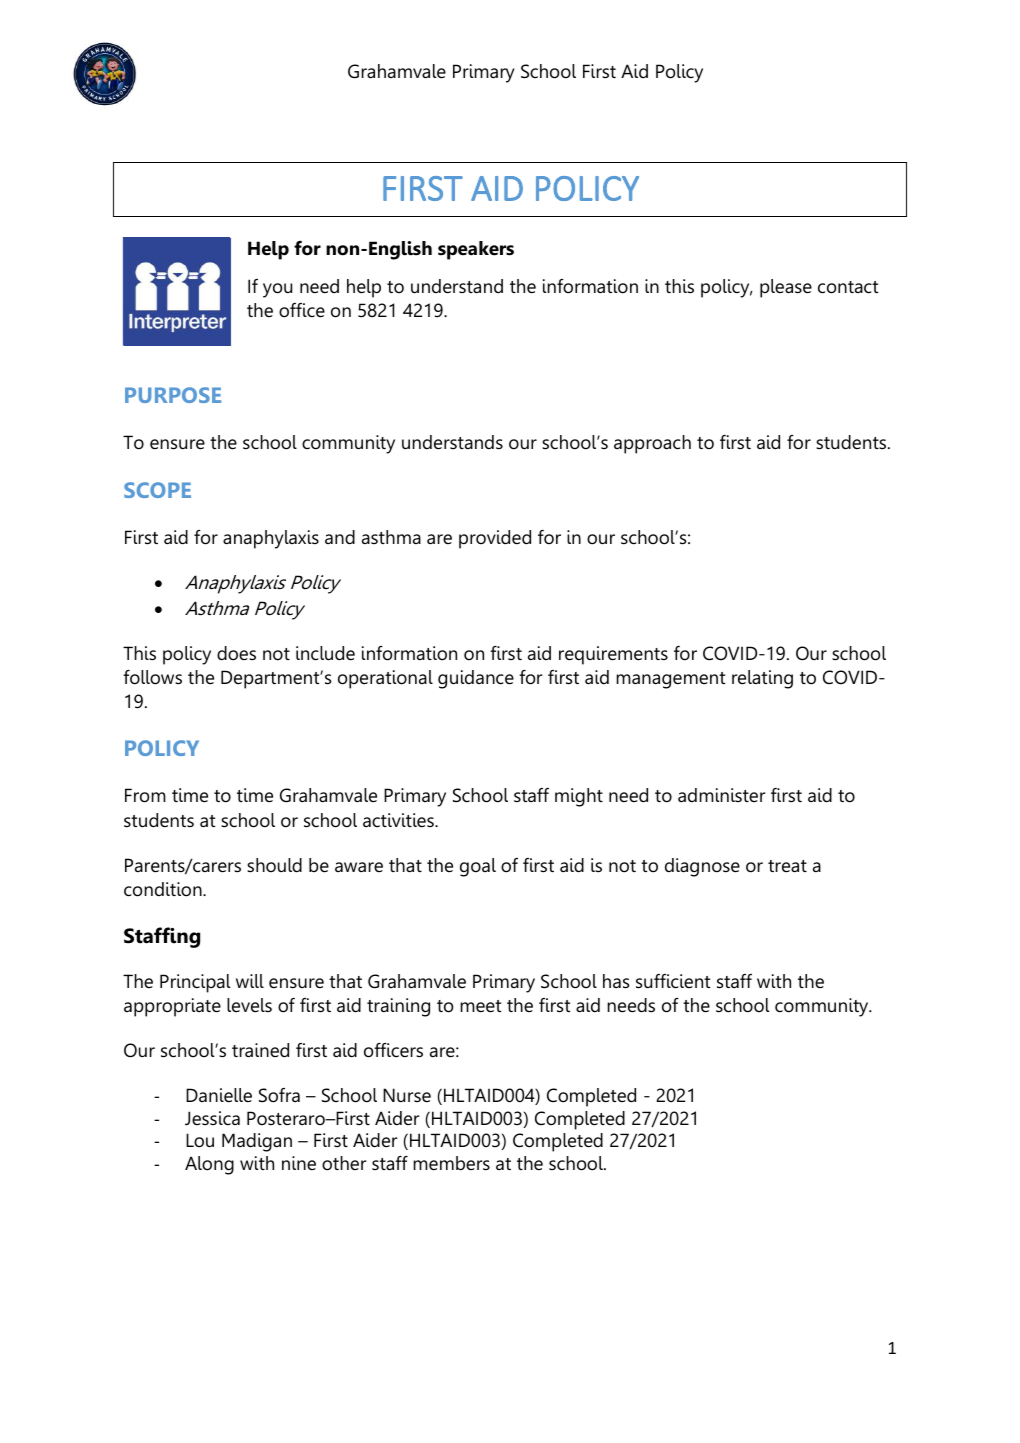  What do you see at coordinates (476, 250) in the page?
I see `speakers` at bounding box center [476, 250].
